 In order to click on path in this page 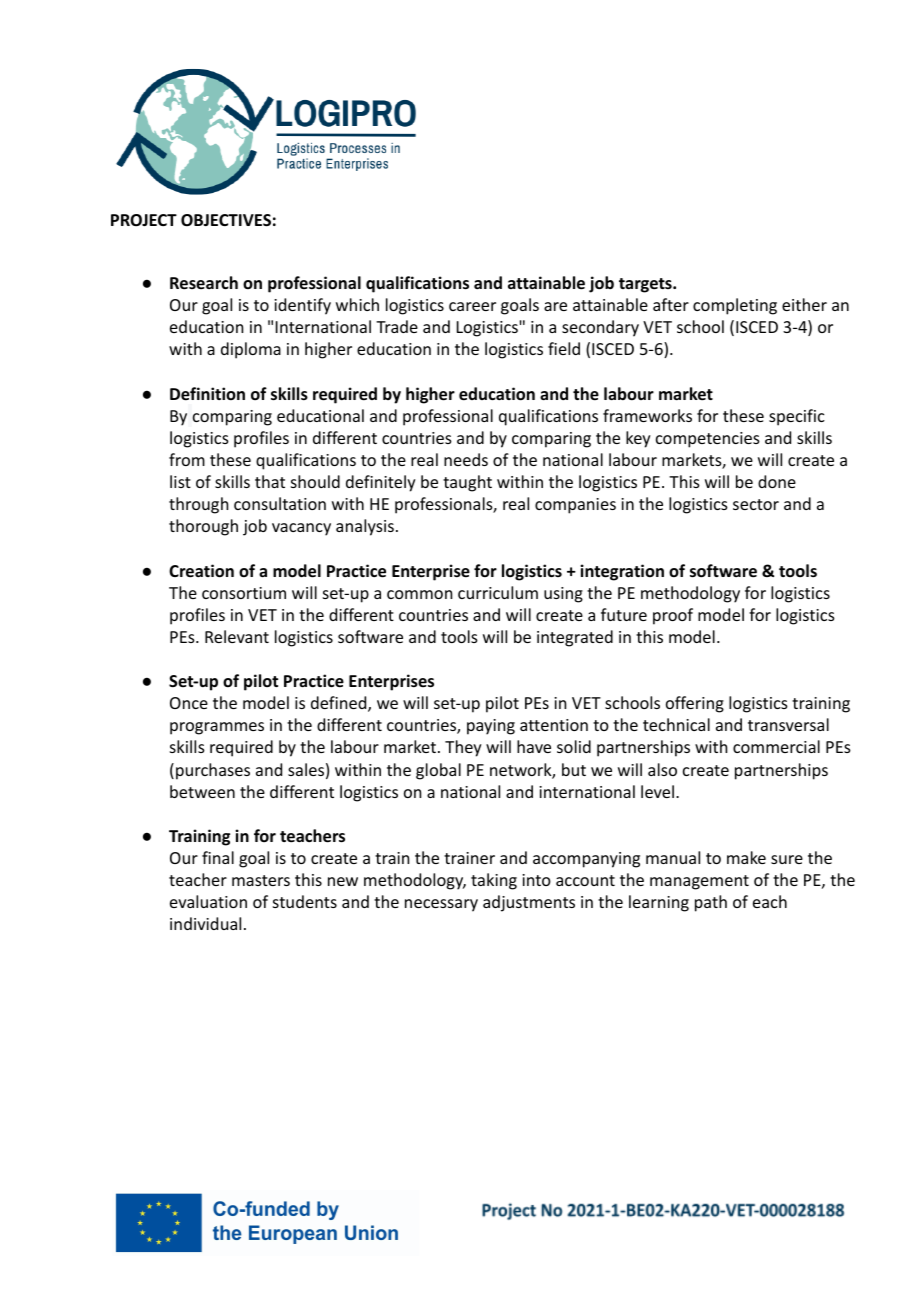, I will do `click(711, 903)`.
